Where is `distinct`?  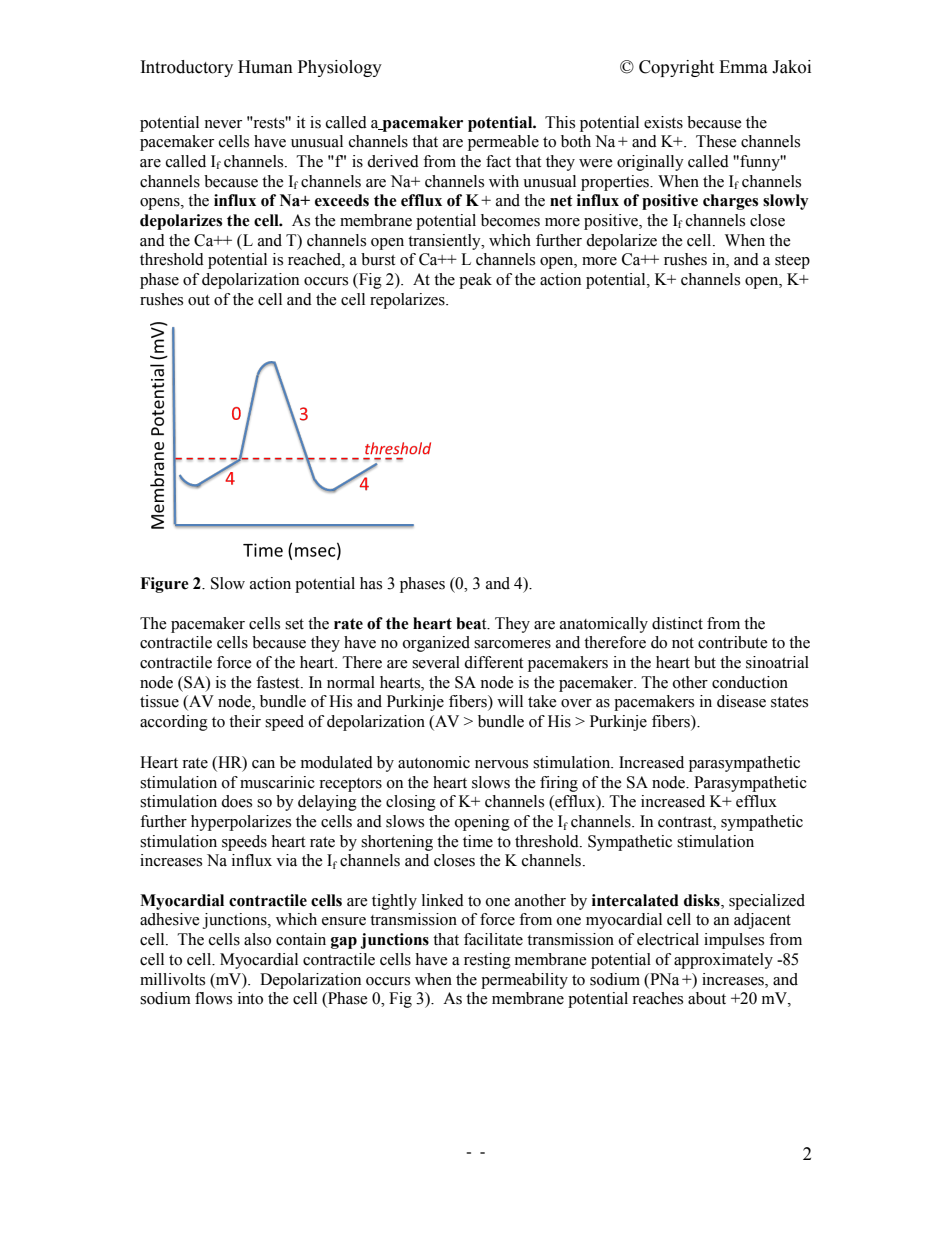
distinct is located at coordinates (677, 623).
